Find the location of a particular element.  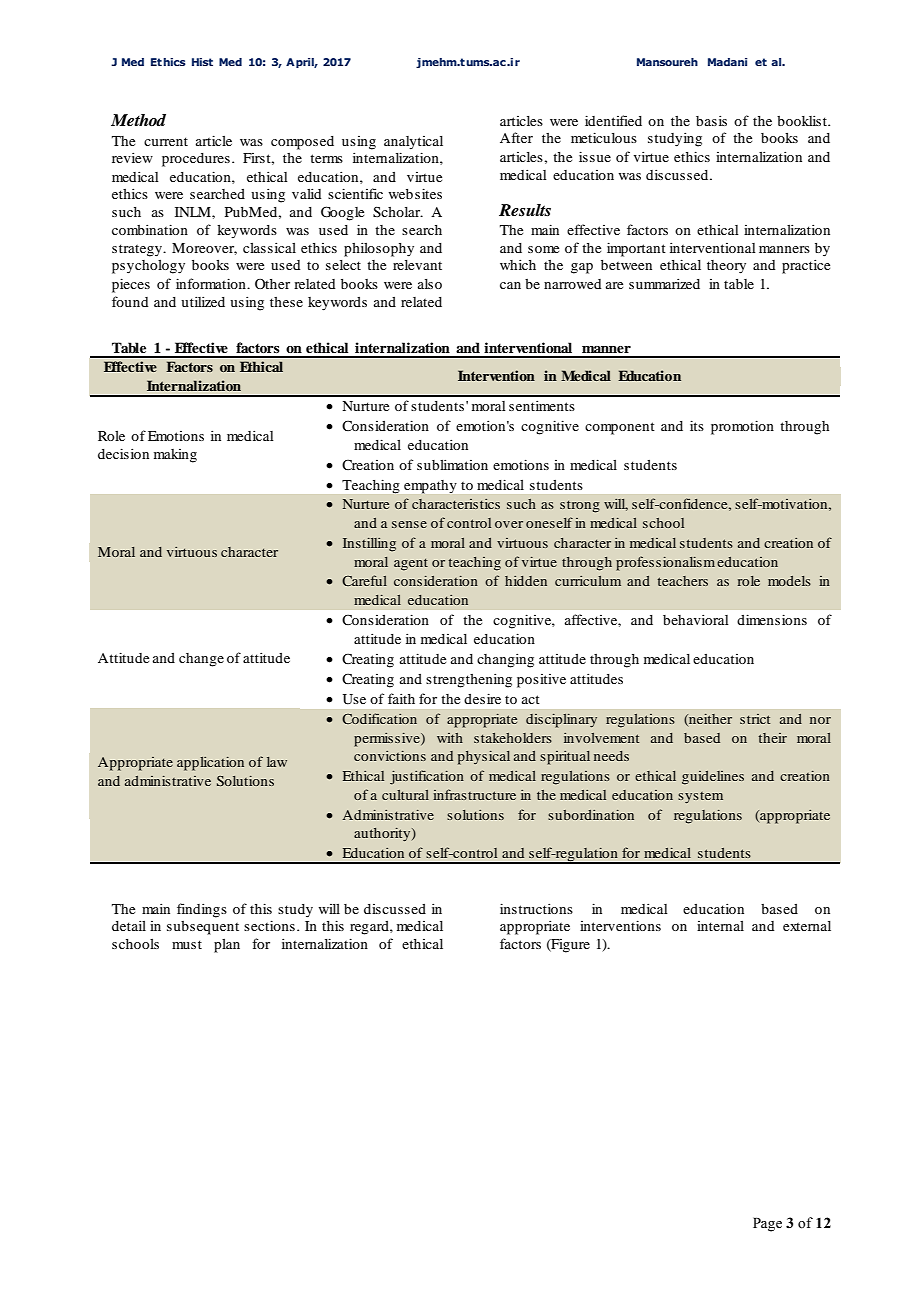

After is located at coordinates (516, 137).
